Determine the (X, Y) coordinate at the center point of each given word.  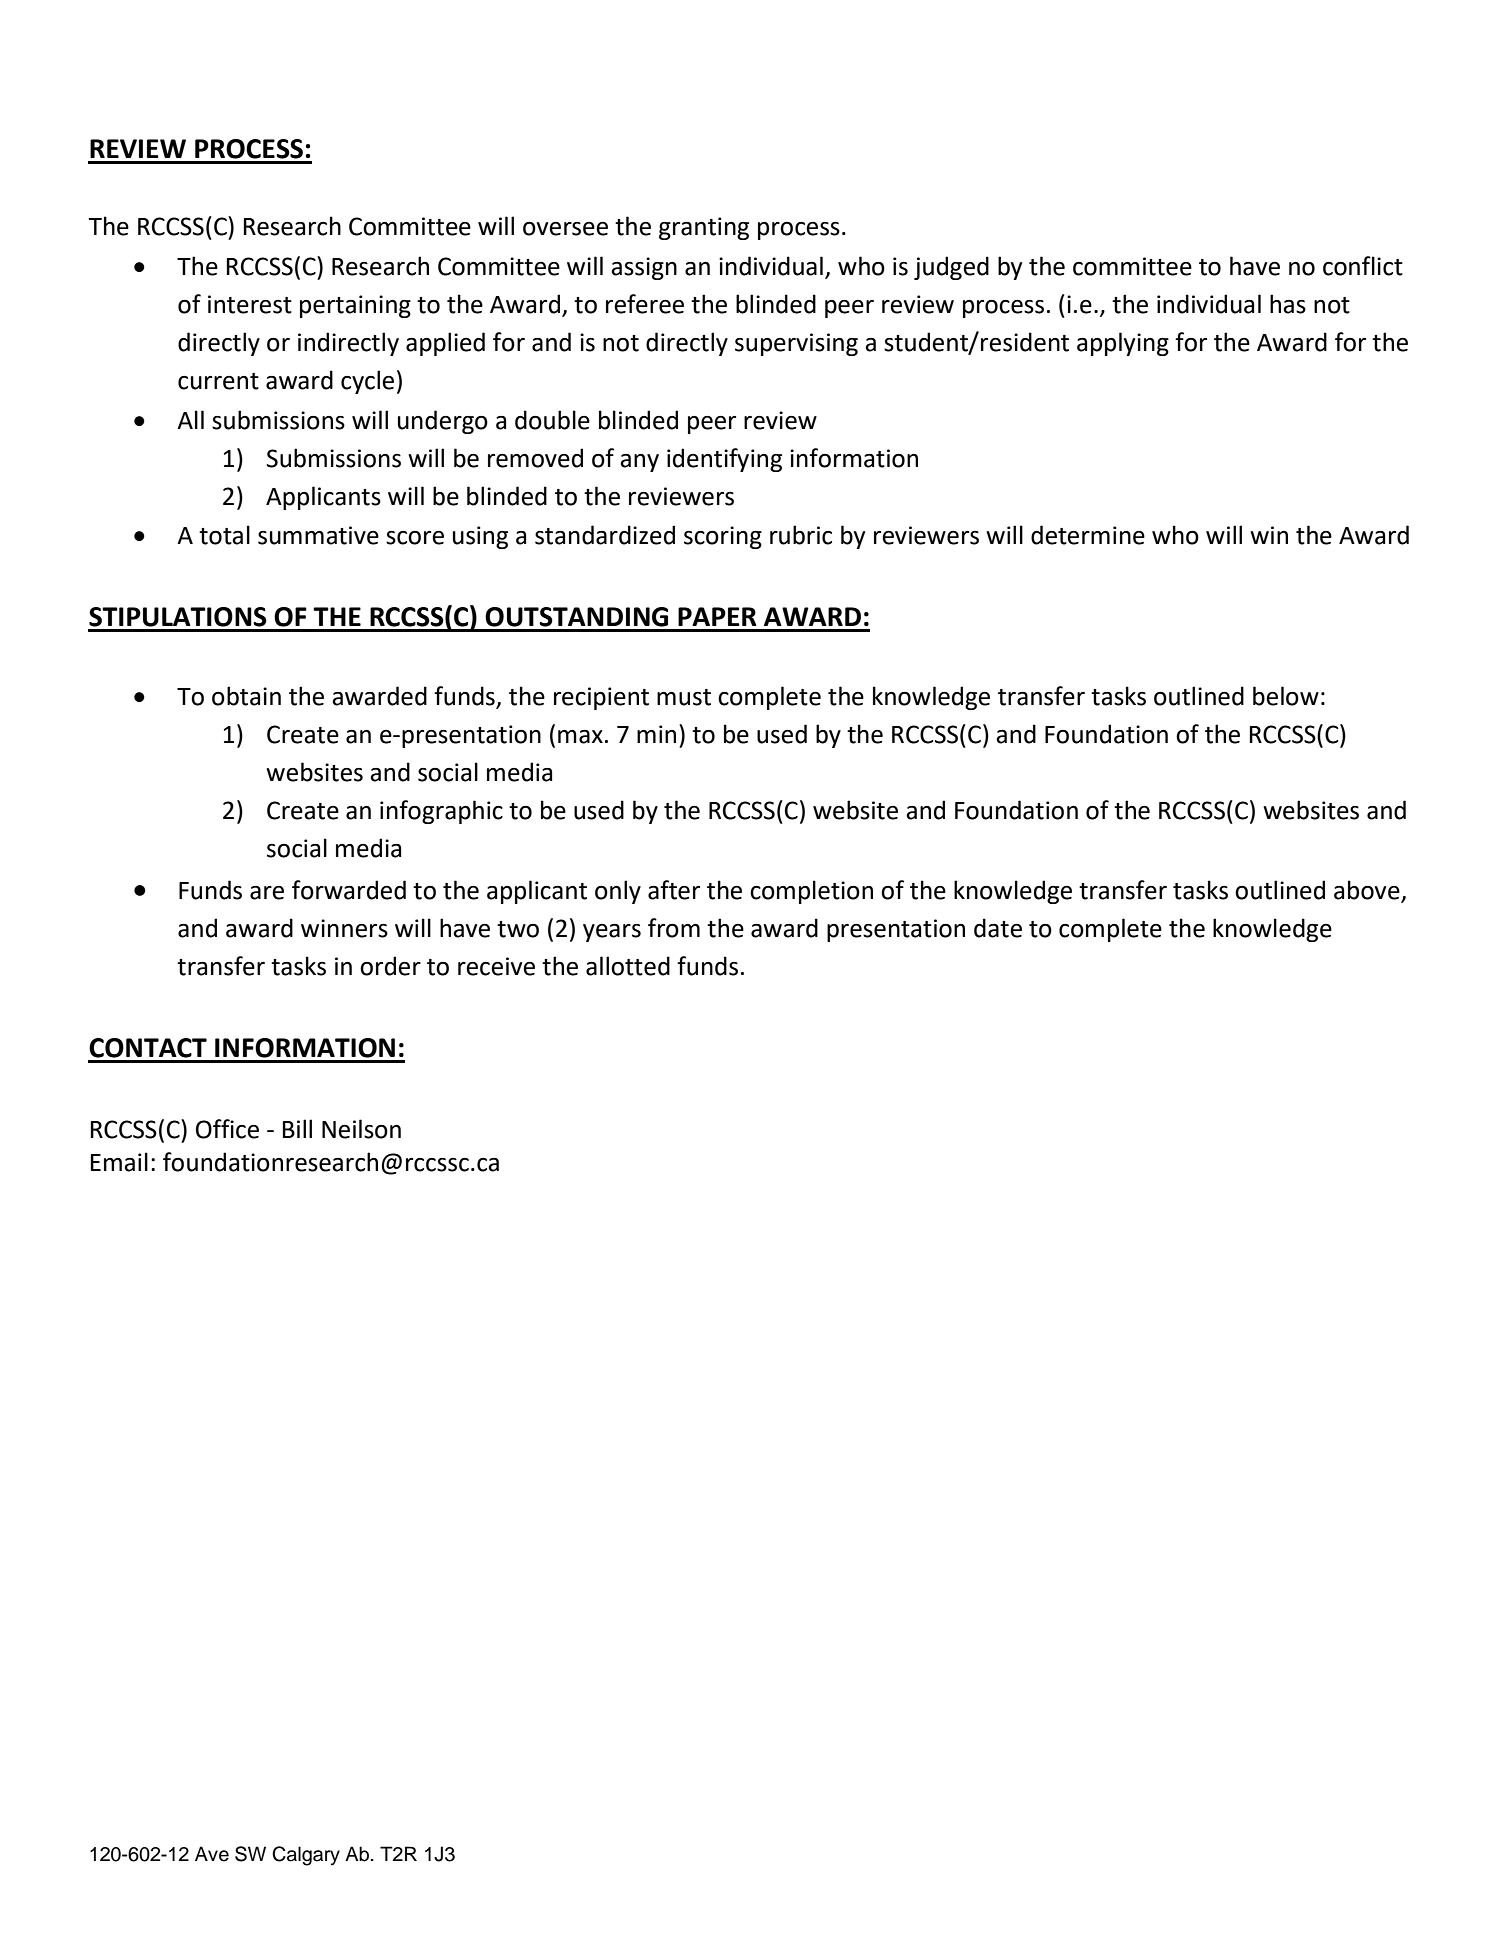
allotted (628, 966)
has (1288, 304)
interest (250, 304)
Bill (297, 1128)
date (998, 928)
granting (704, 228)
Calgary (306, 1856)
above (1368, 891)
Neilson (361, 1129)
